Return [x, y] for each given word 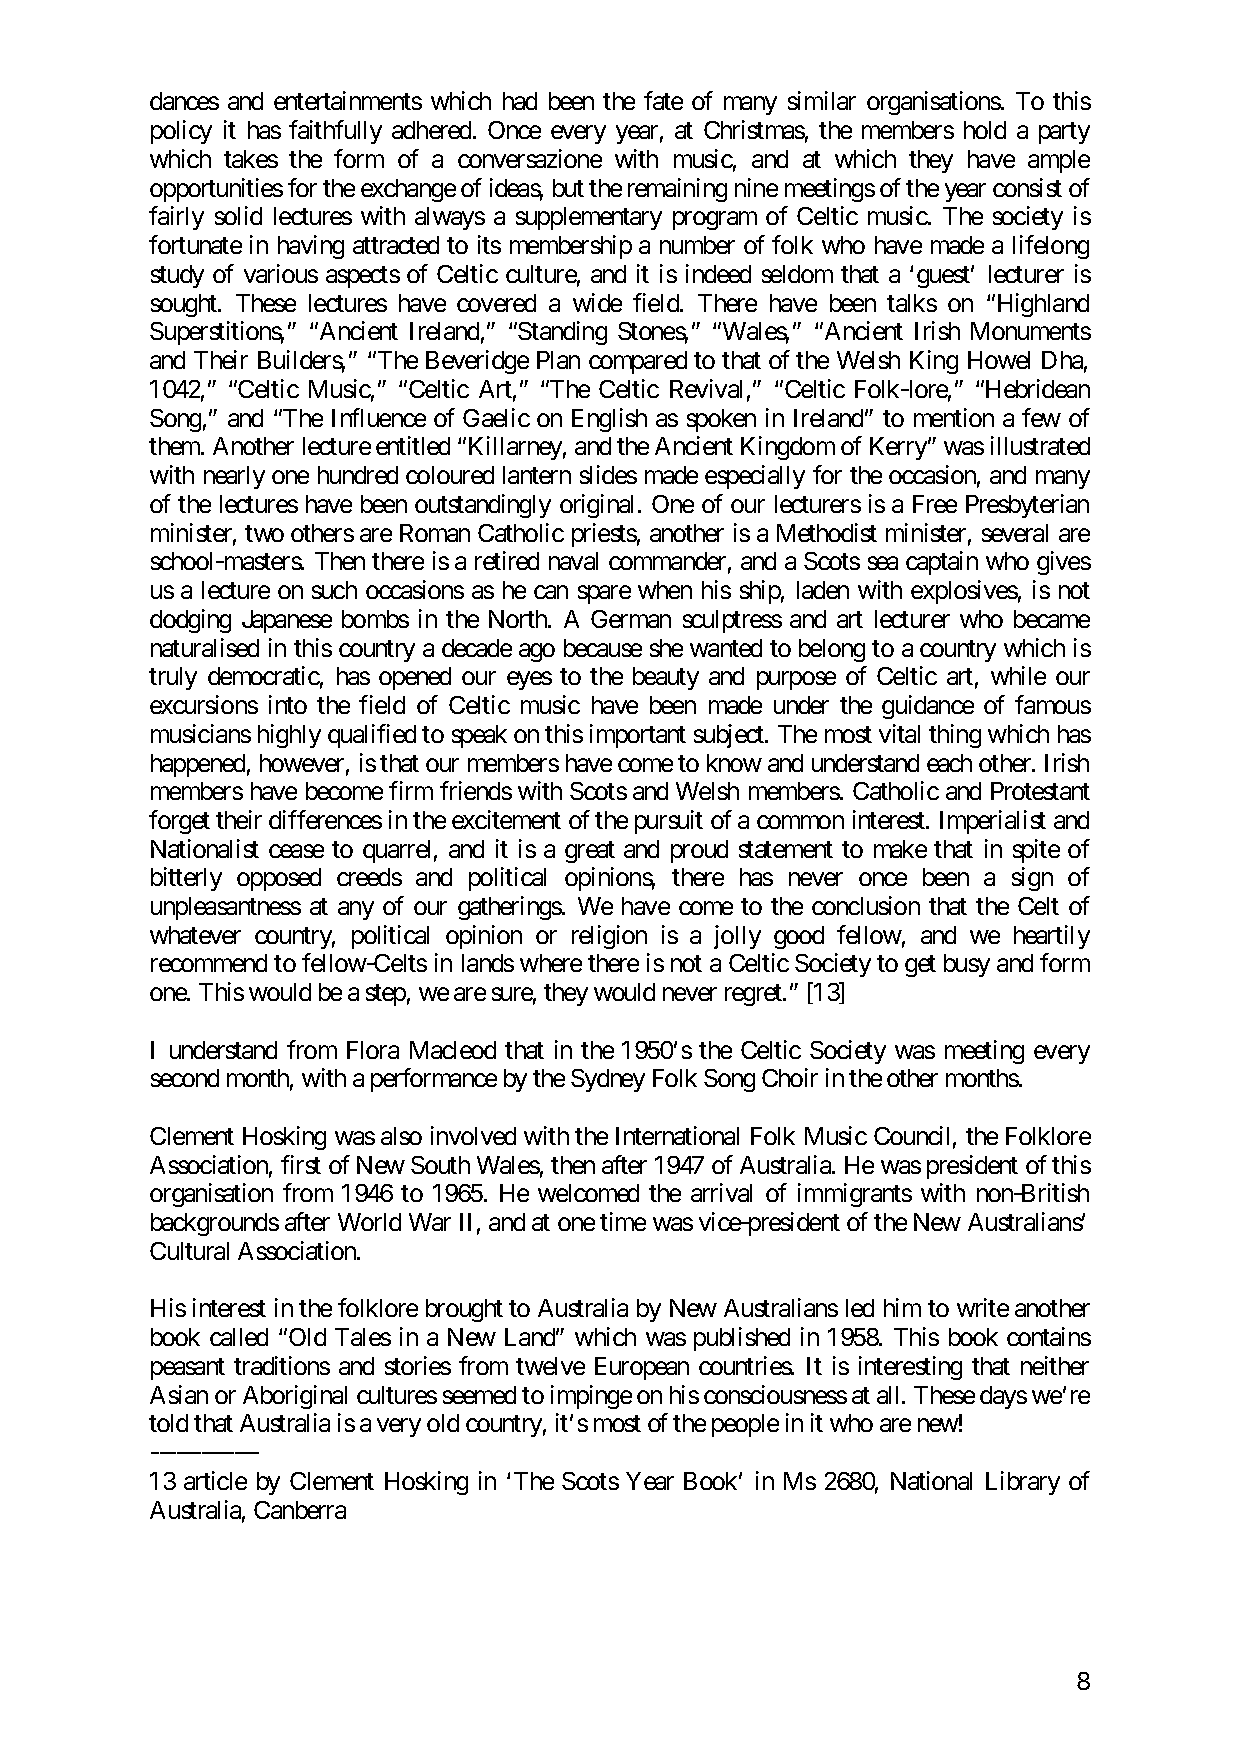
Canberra [300, 1510]
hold [985, 130]
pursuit [669, 822]
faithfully [335, 132]
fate [663, 100]
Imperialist [993, 822]
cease [296, 851]
